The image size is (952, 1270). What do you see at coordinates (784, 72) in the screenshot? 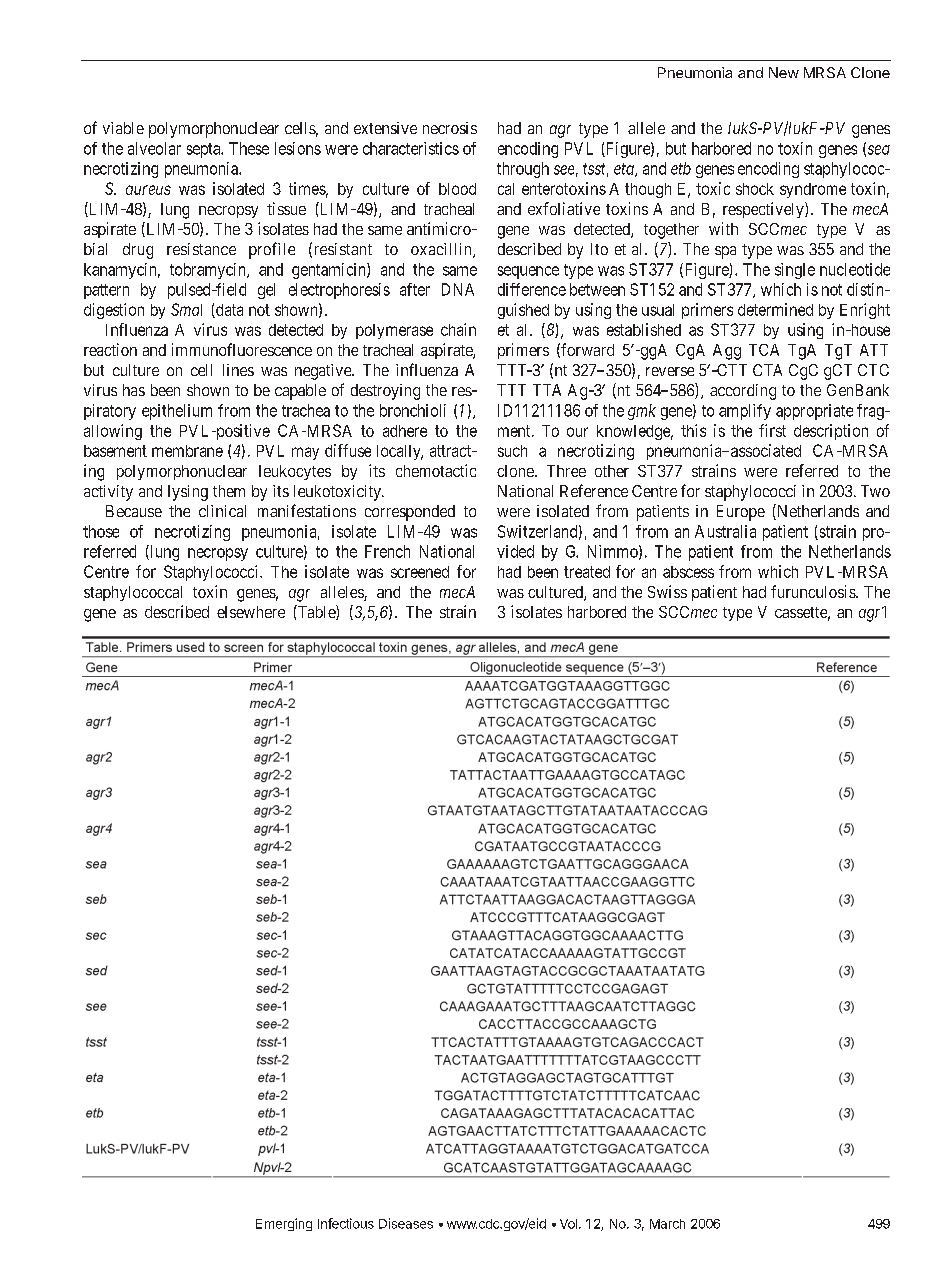
I see `New` at bounding box center [784, 72].
